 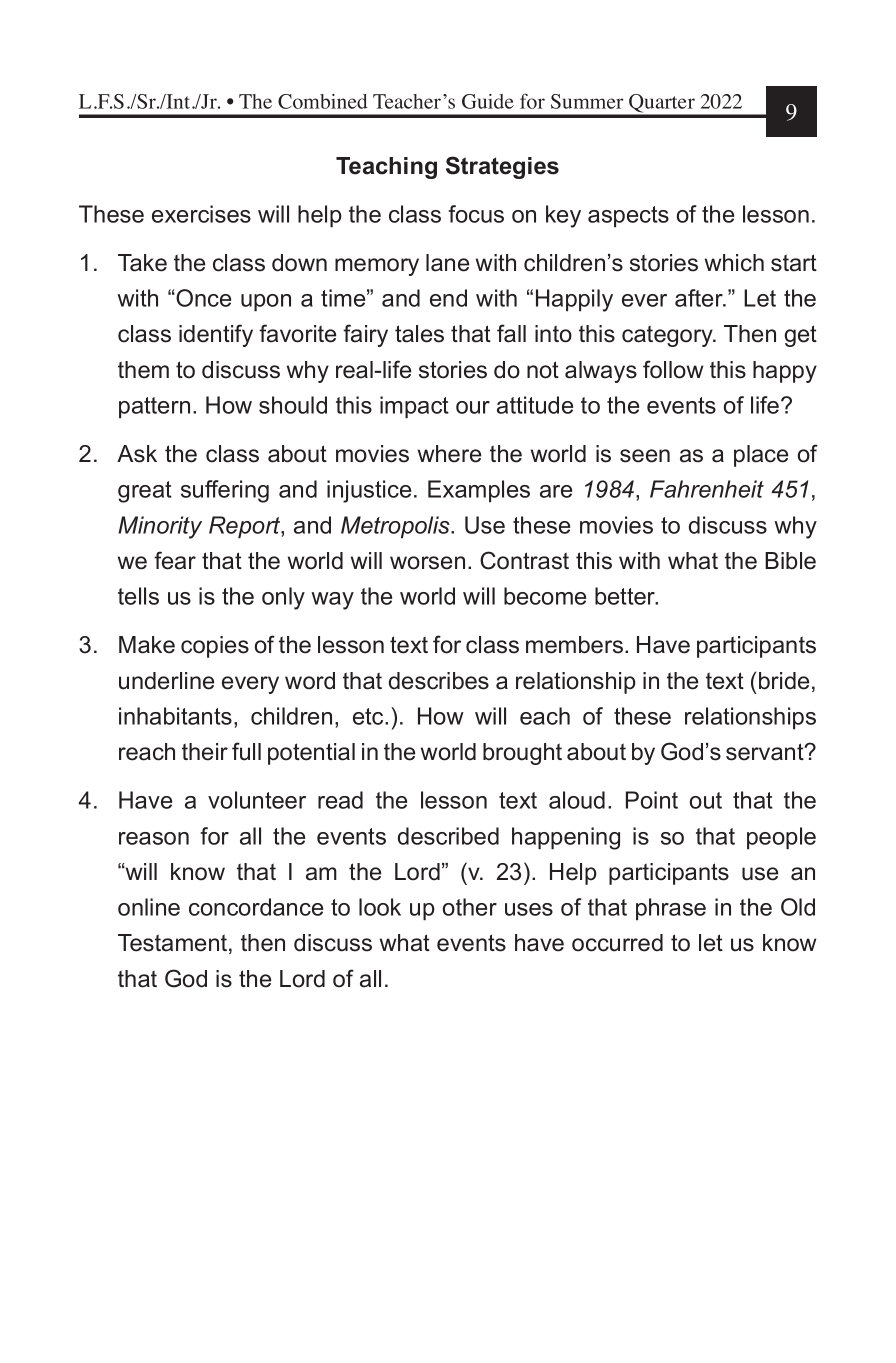 I want to click on other, so click(x=470, y=907).
